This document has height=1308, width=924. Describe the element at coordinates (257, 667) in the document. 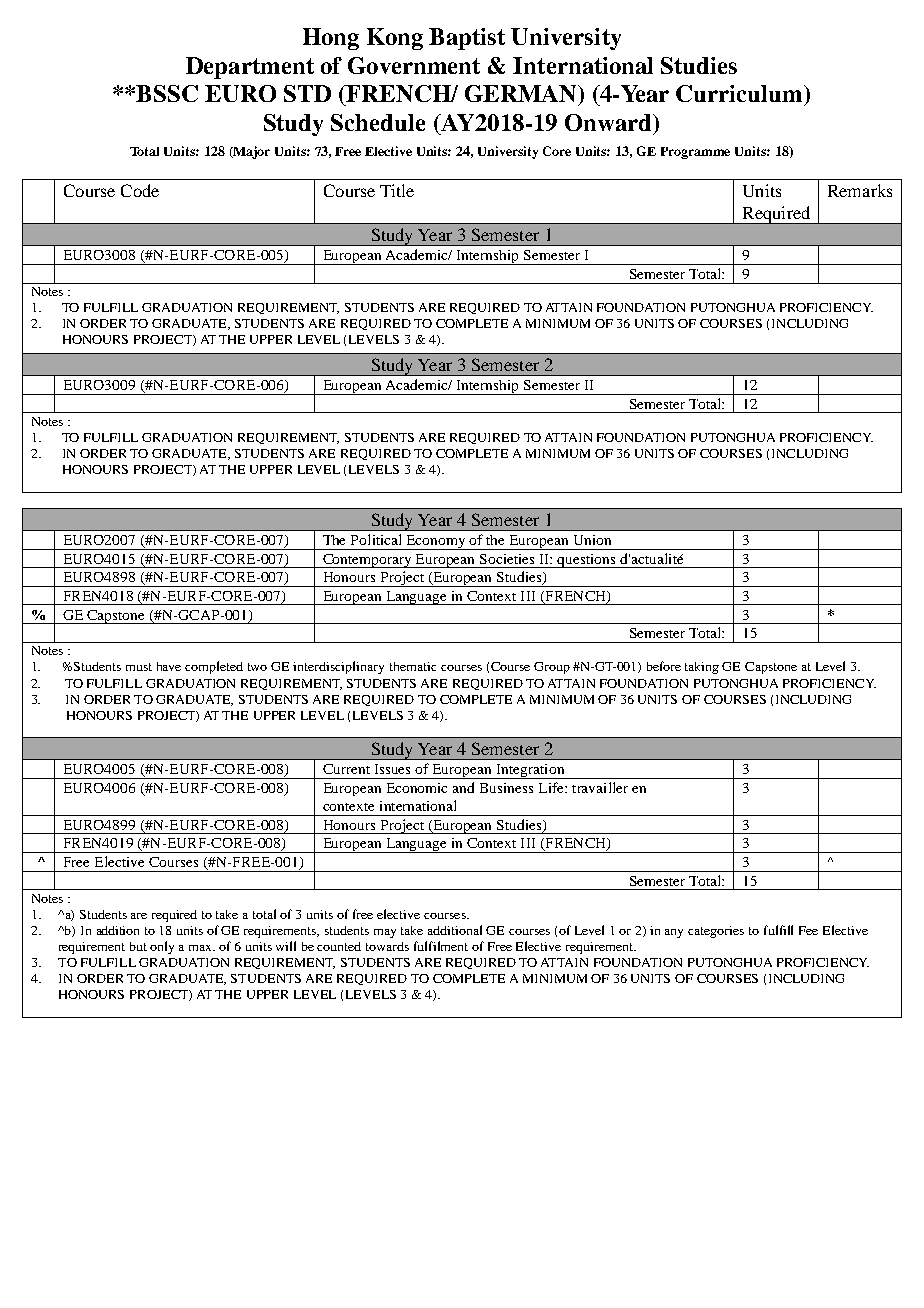

I see `two` at that location.
